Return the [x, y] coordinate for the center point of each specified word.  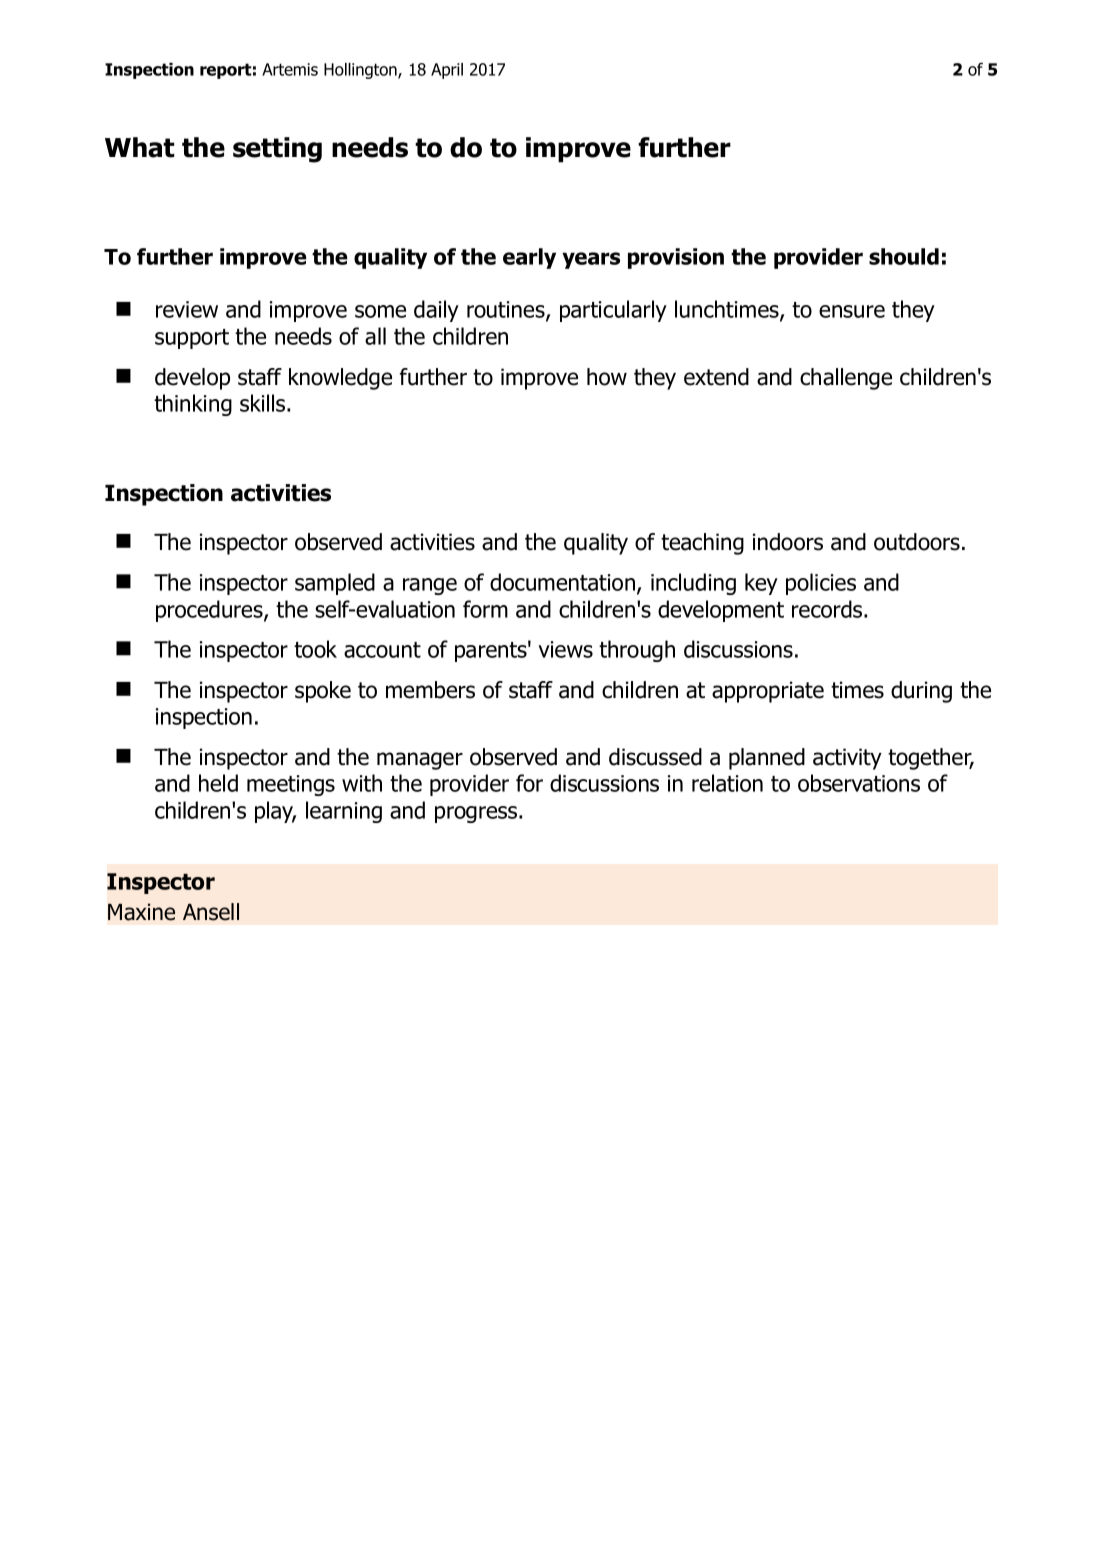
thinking [193, 405]
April [447, 71]
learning [344, 812]
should [904, 256]
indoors [788, 542]
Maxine [141, 912]
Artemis [290, 69]
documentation [562, 582]
